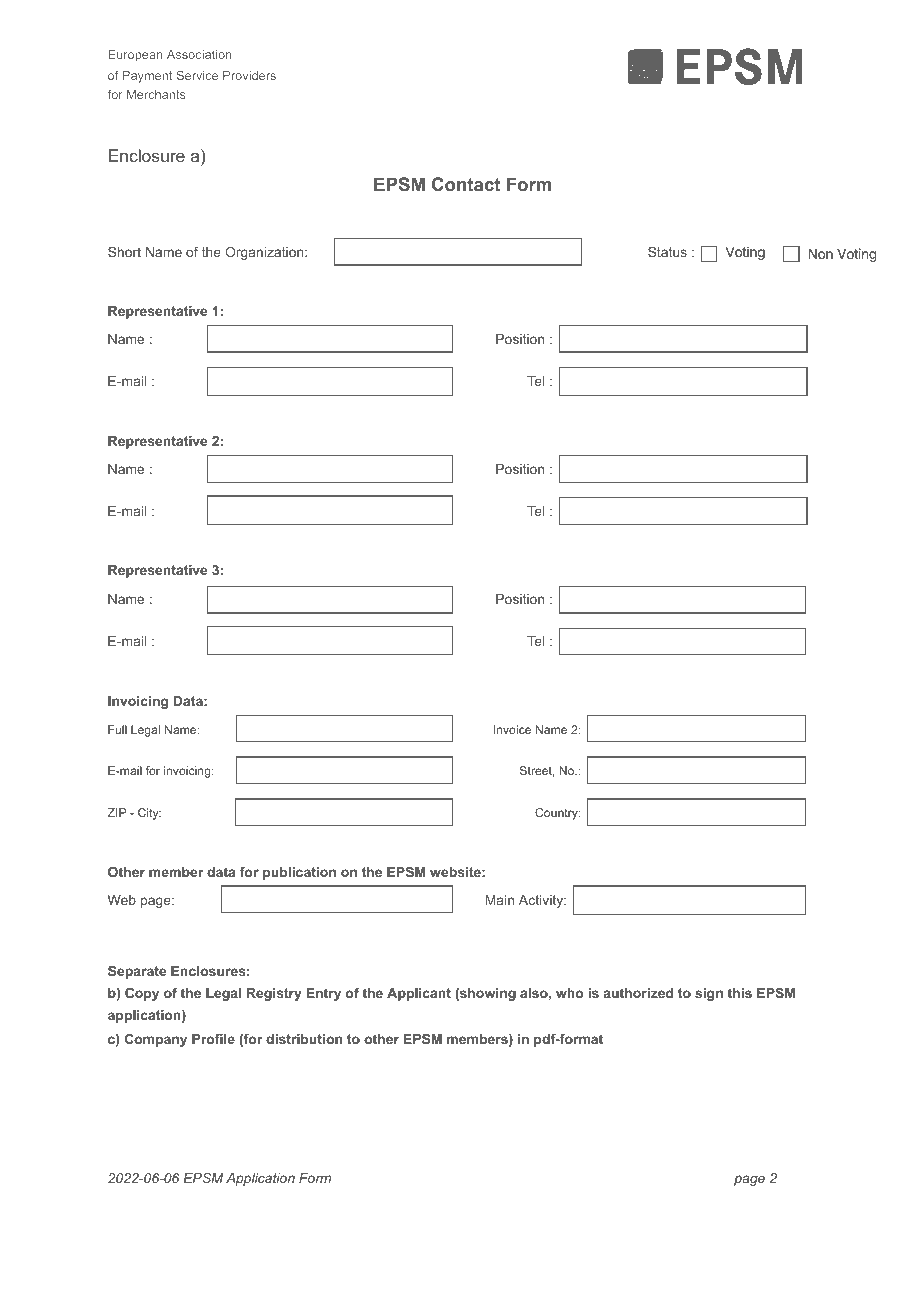  I want to click on publication, so click(299, 873).
